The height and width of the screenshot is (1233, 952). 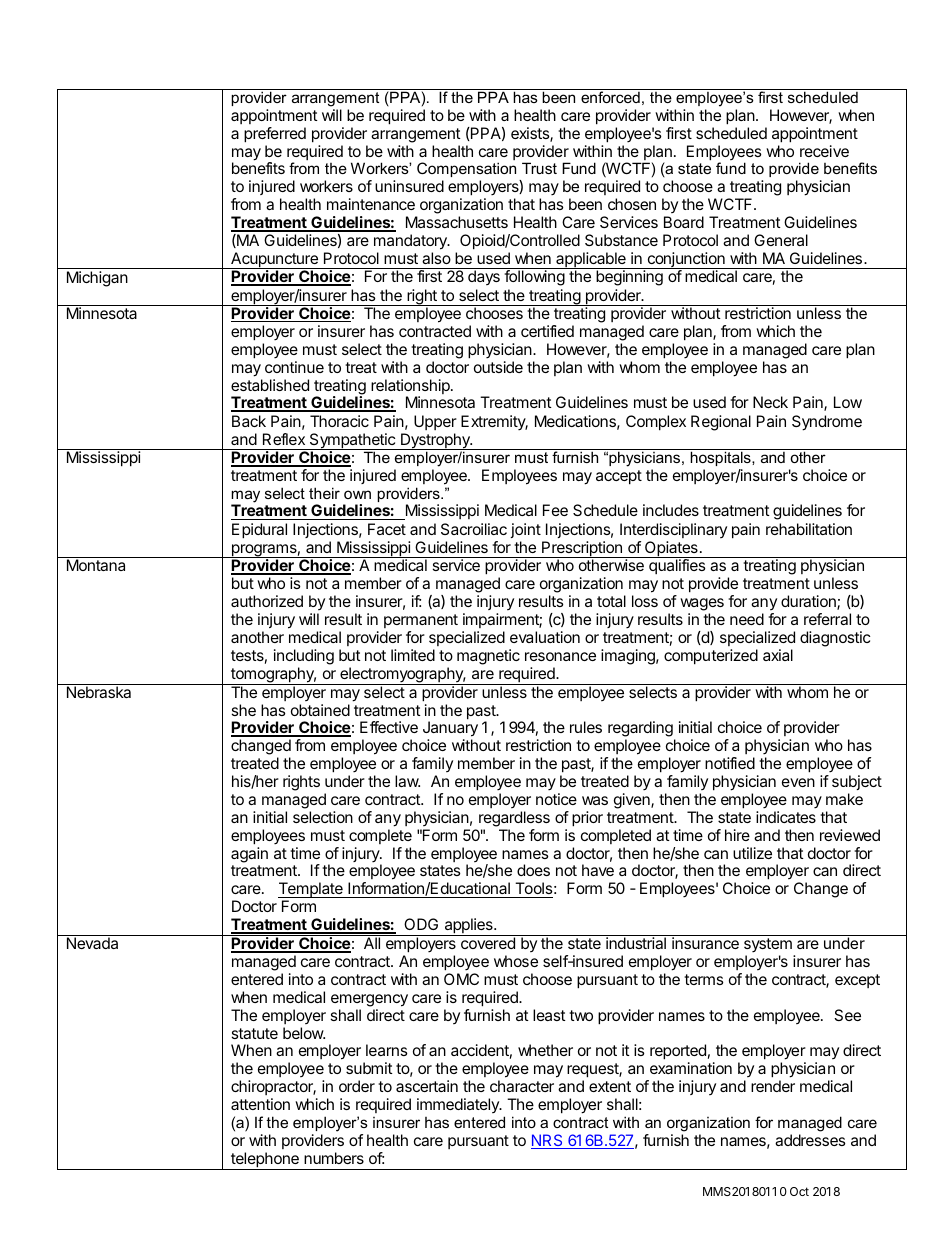 I want to click on again, so click(x=249, y=855).
